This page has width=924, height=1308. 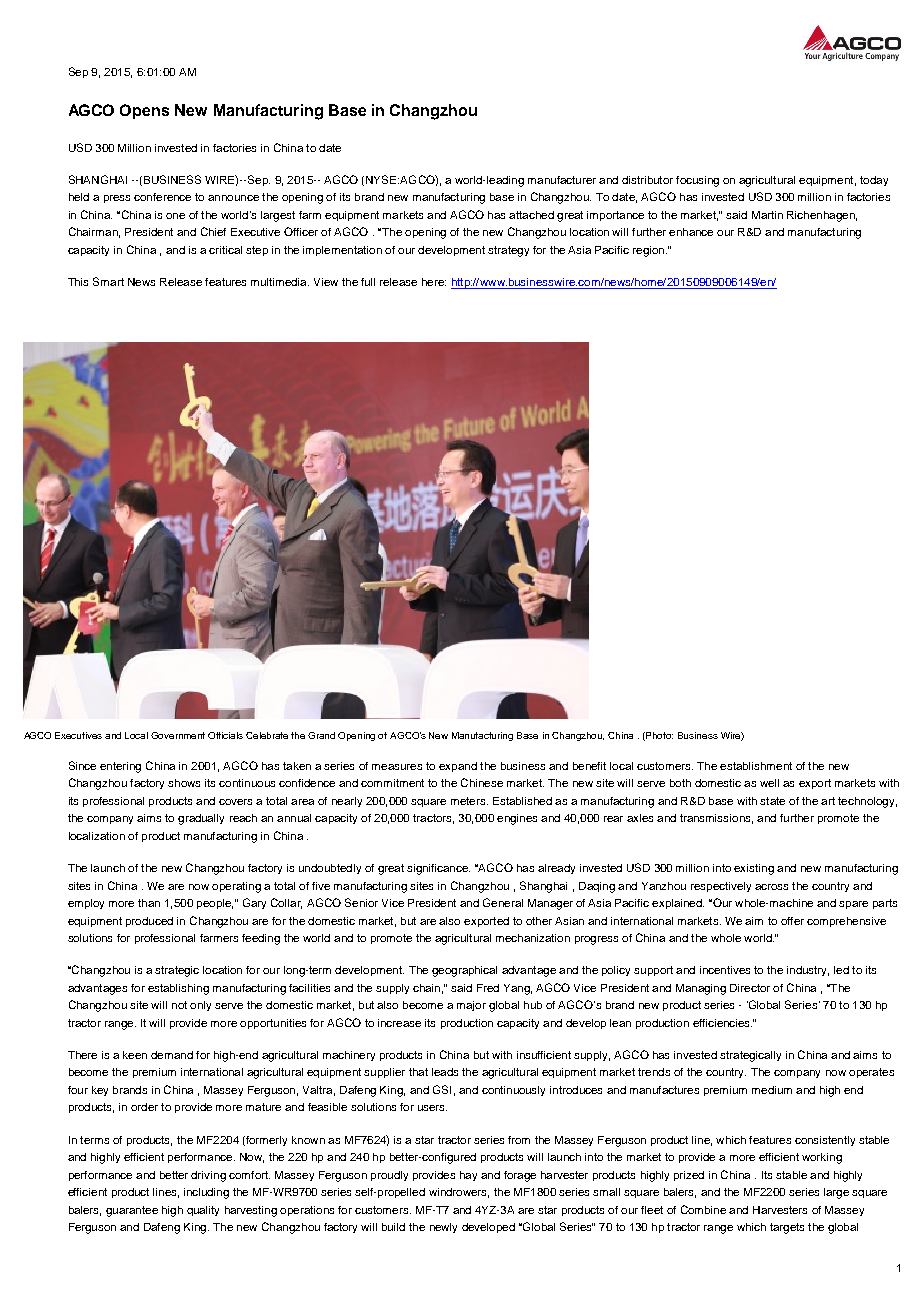 What do you see at coordinates (874, 181) in the page?
I see `today` at bounding box center [874, 181].
